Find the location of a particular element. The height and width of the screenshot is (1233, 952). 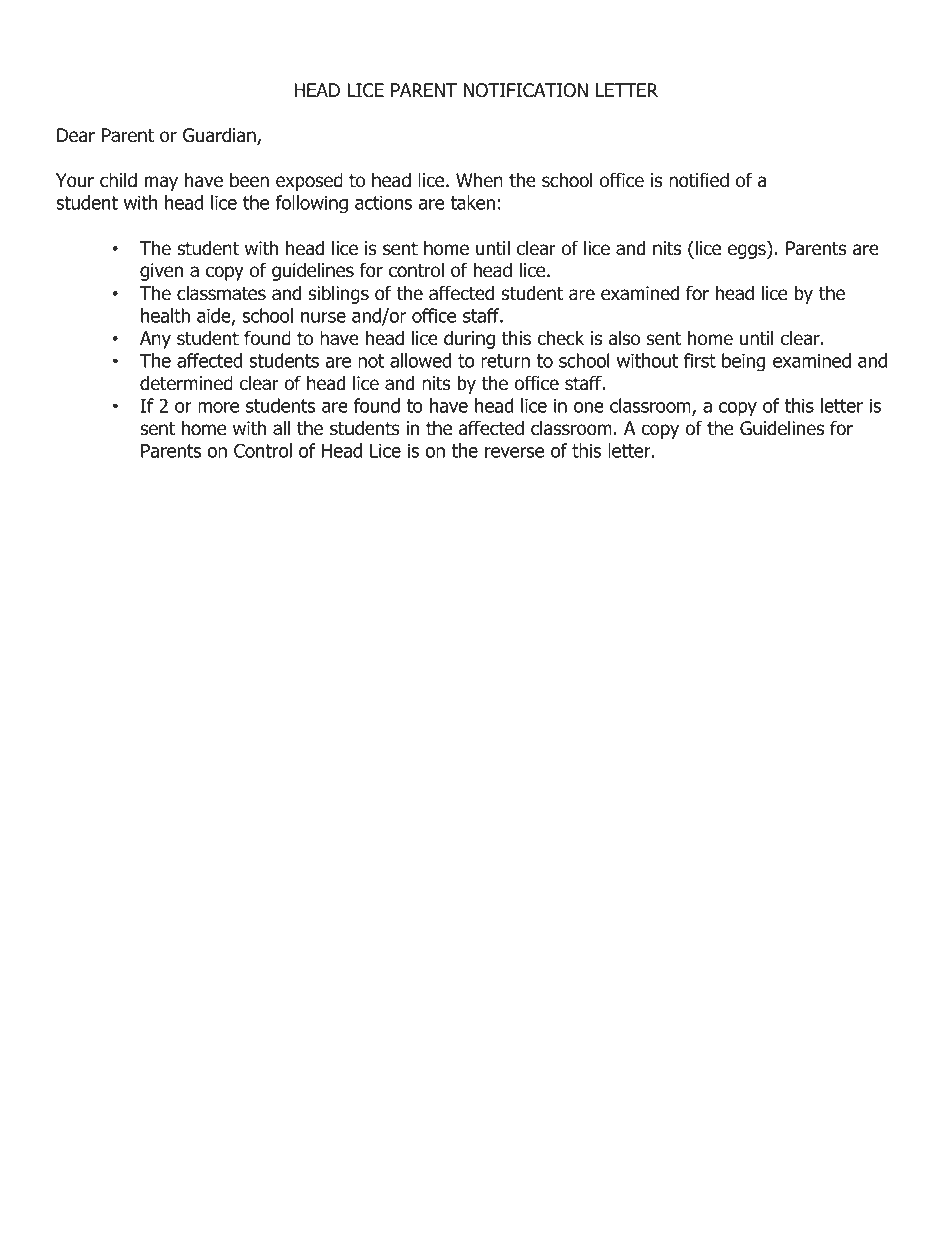

NOTIFICATION is located at coordinates (526, 90).
